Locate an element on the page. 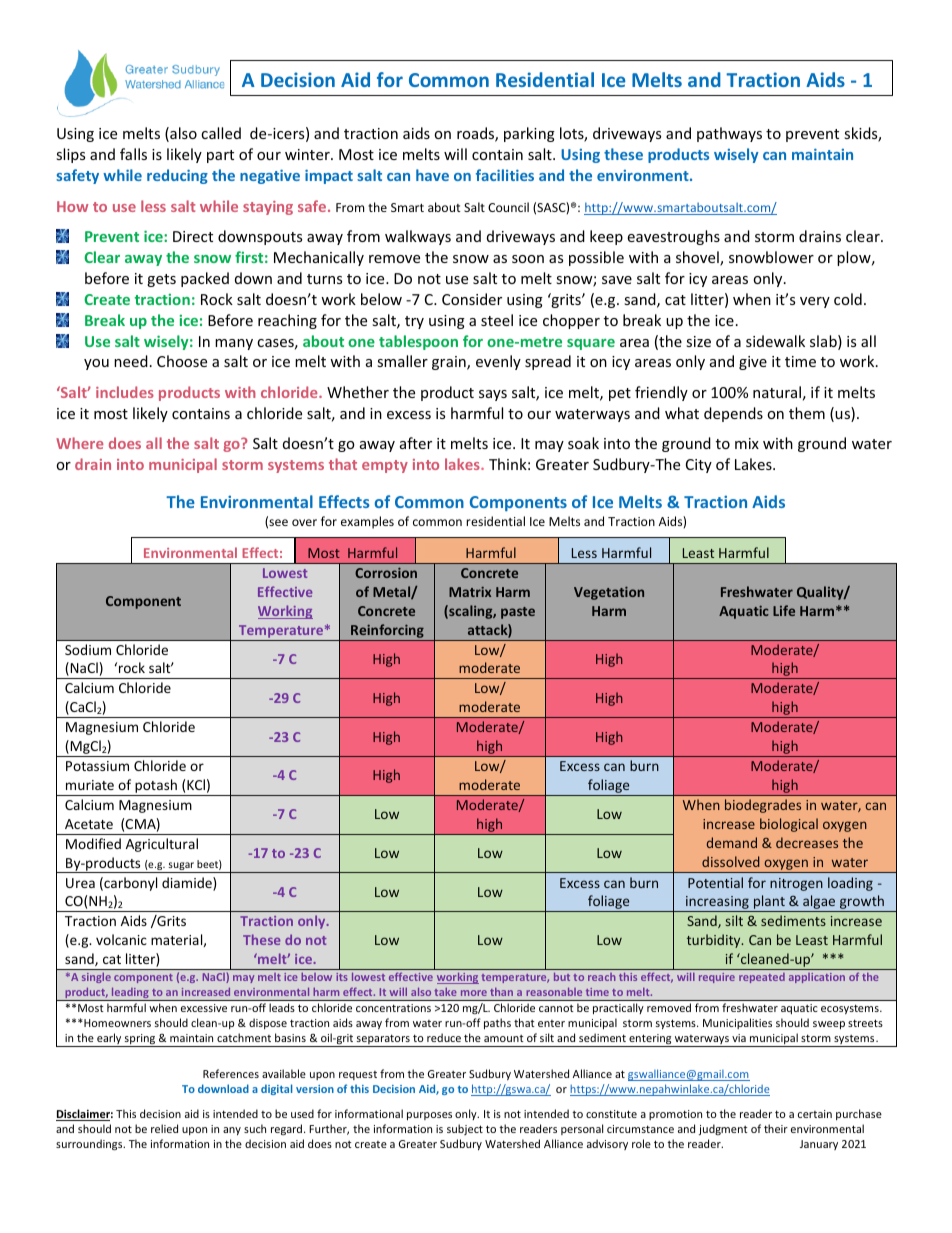  their is located at coordinates (776, 1128).
